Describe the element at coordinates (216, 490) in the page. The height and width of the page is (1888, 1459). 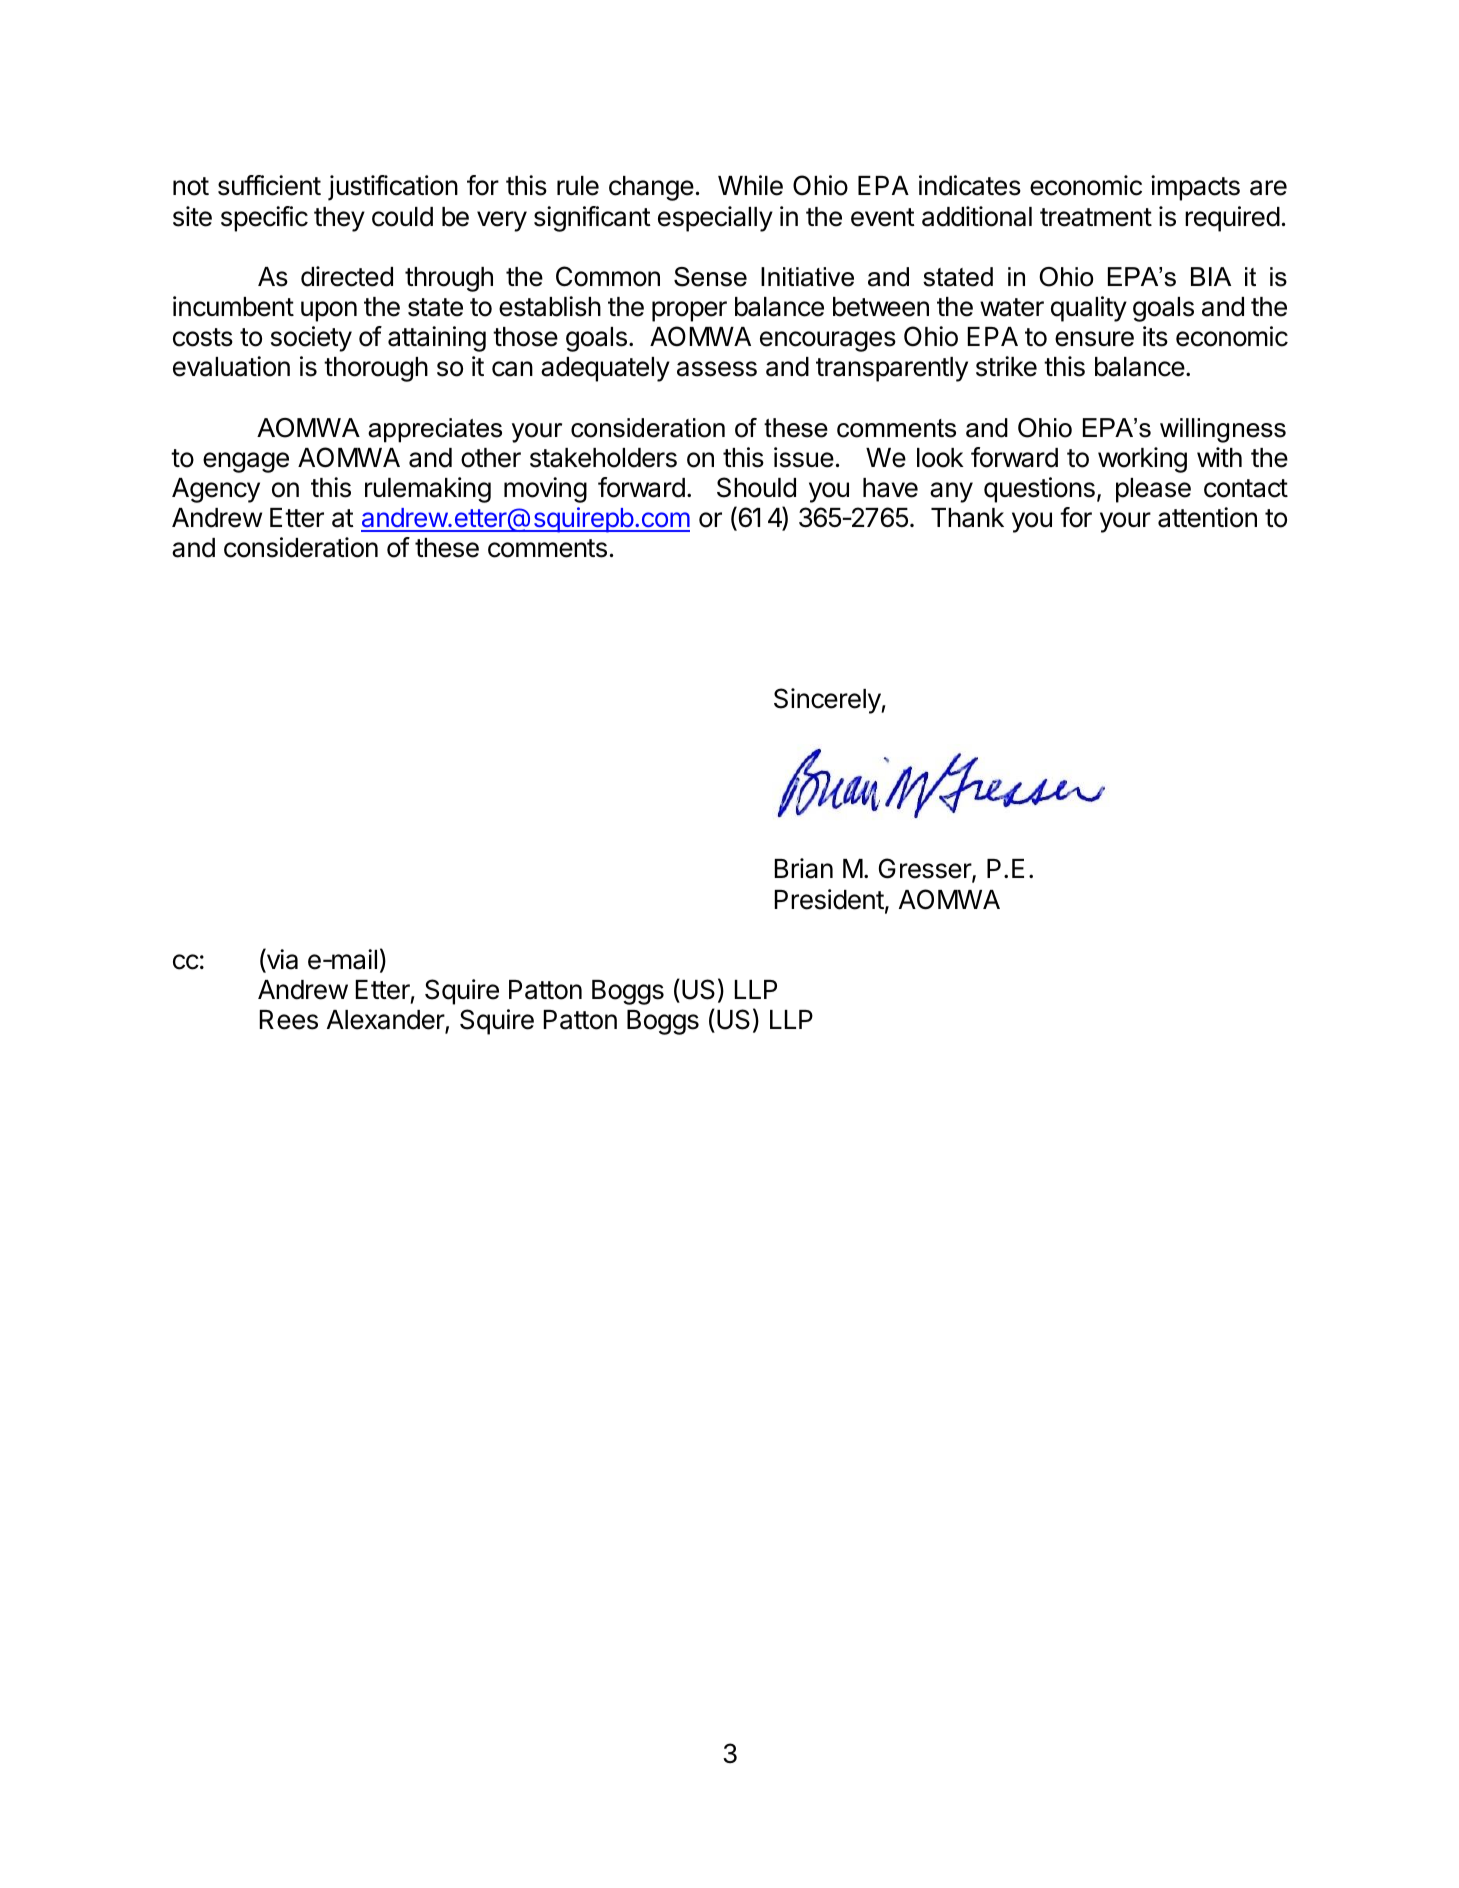
I see `Agency` at that location.
